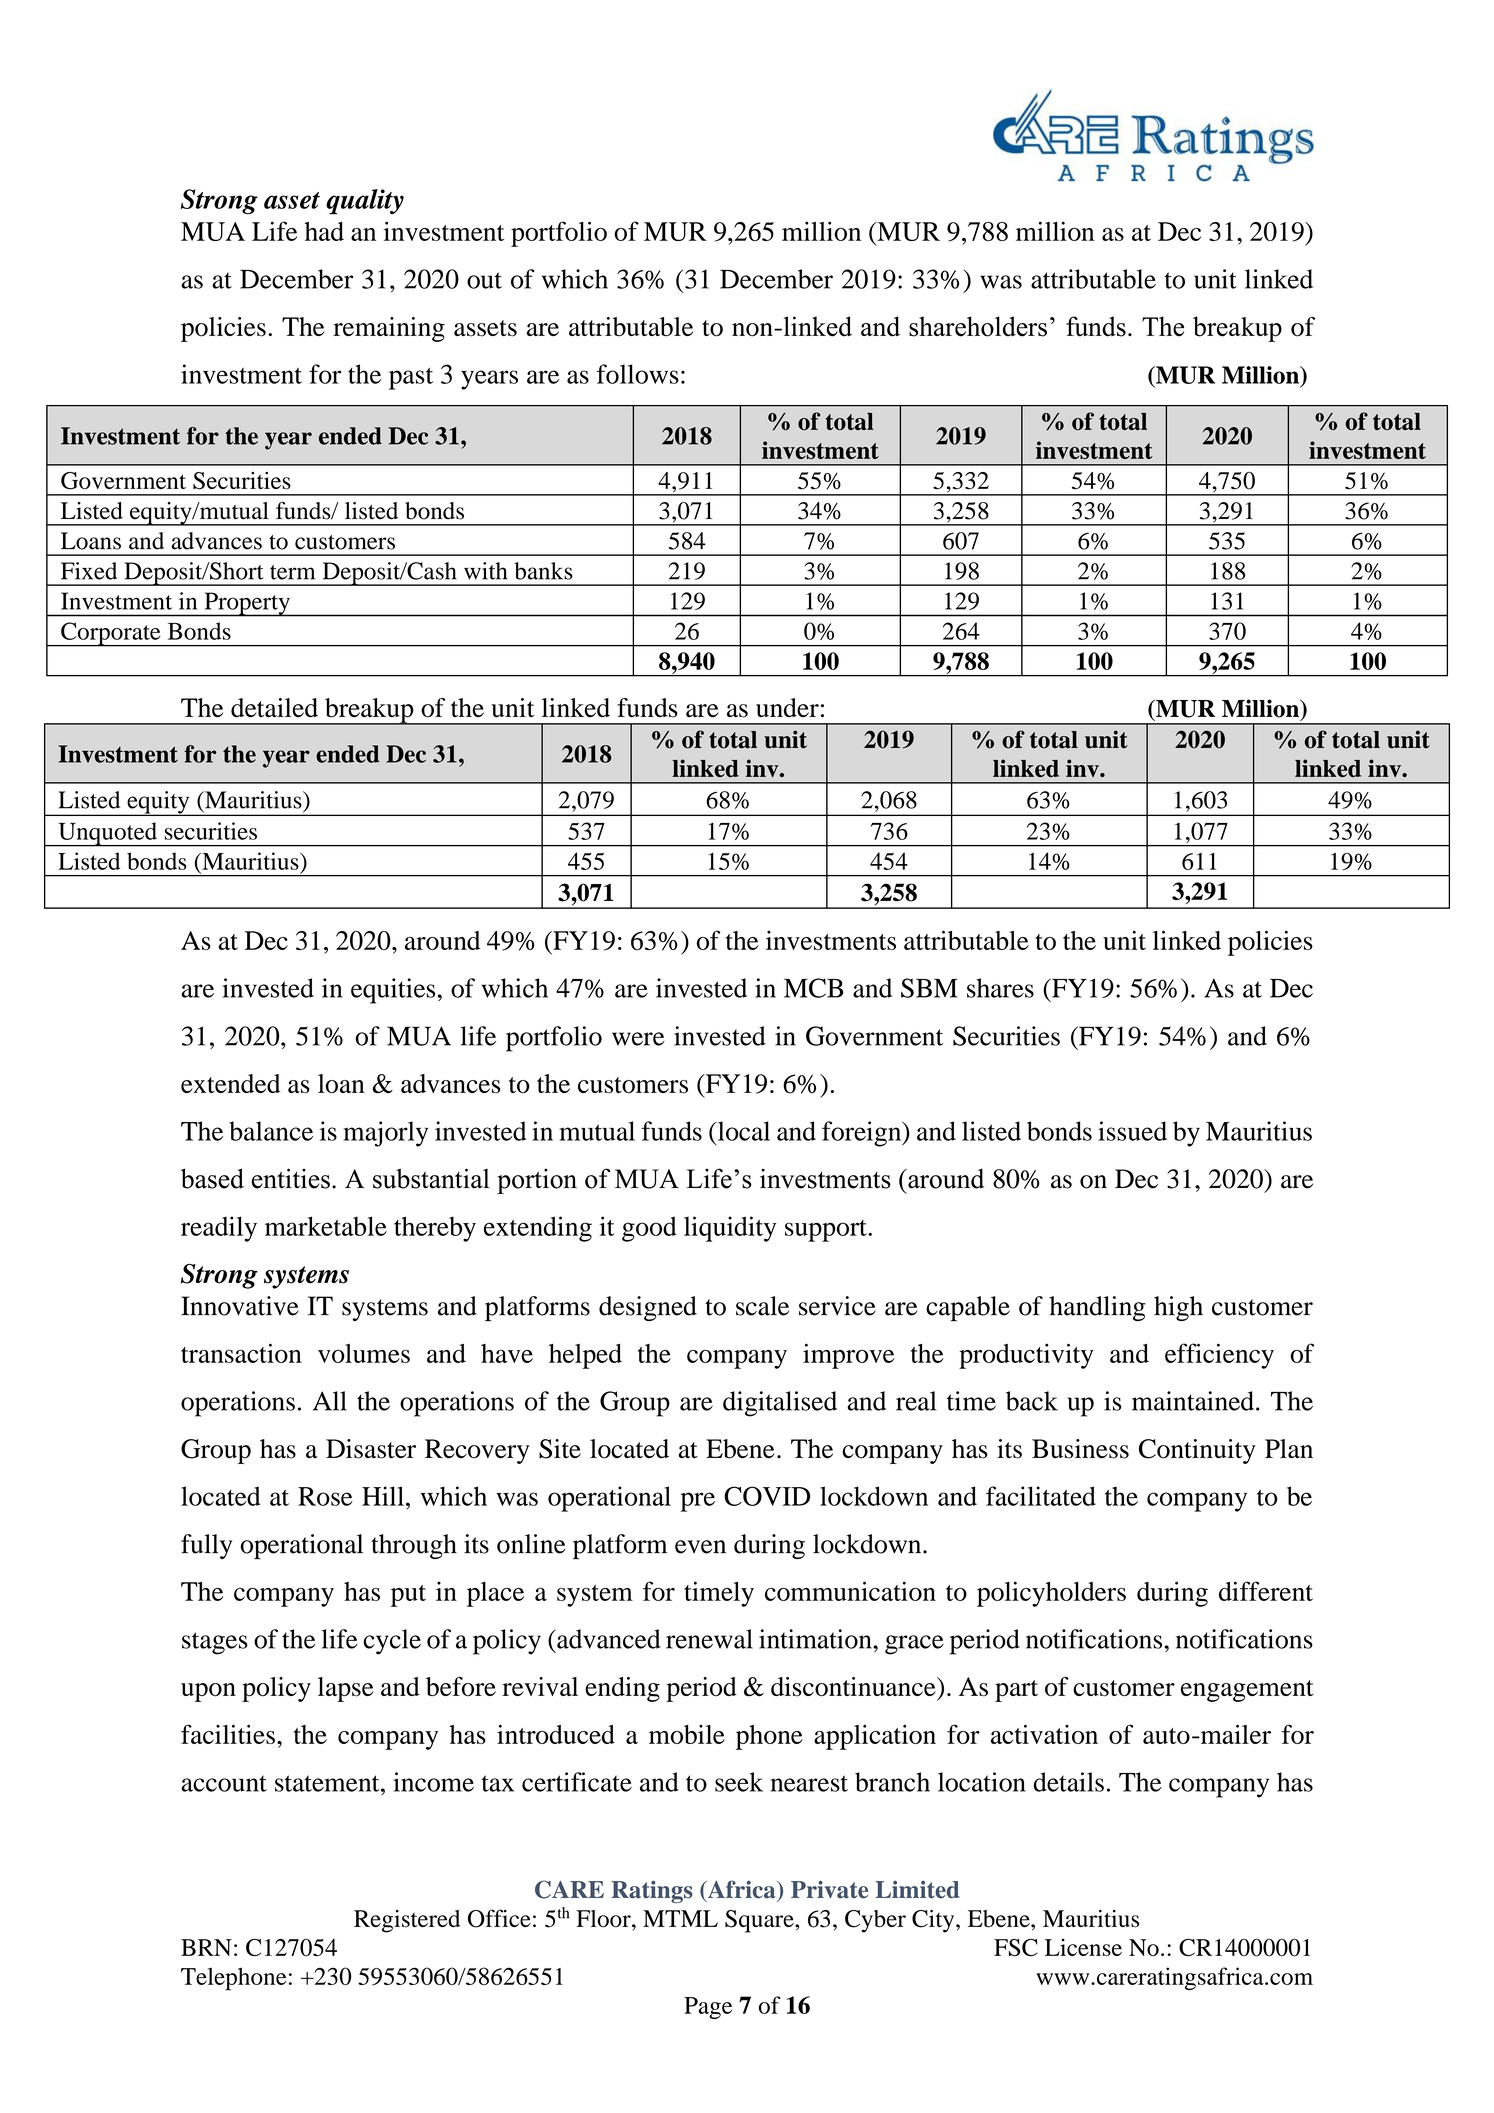  Describe the element at coordinates (708, 2008) in the screenshot. I see `Page` at that location.
